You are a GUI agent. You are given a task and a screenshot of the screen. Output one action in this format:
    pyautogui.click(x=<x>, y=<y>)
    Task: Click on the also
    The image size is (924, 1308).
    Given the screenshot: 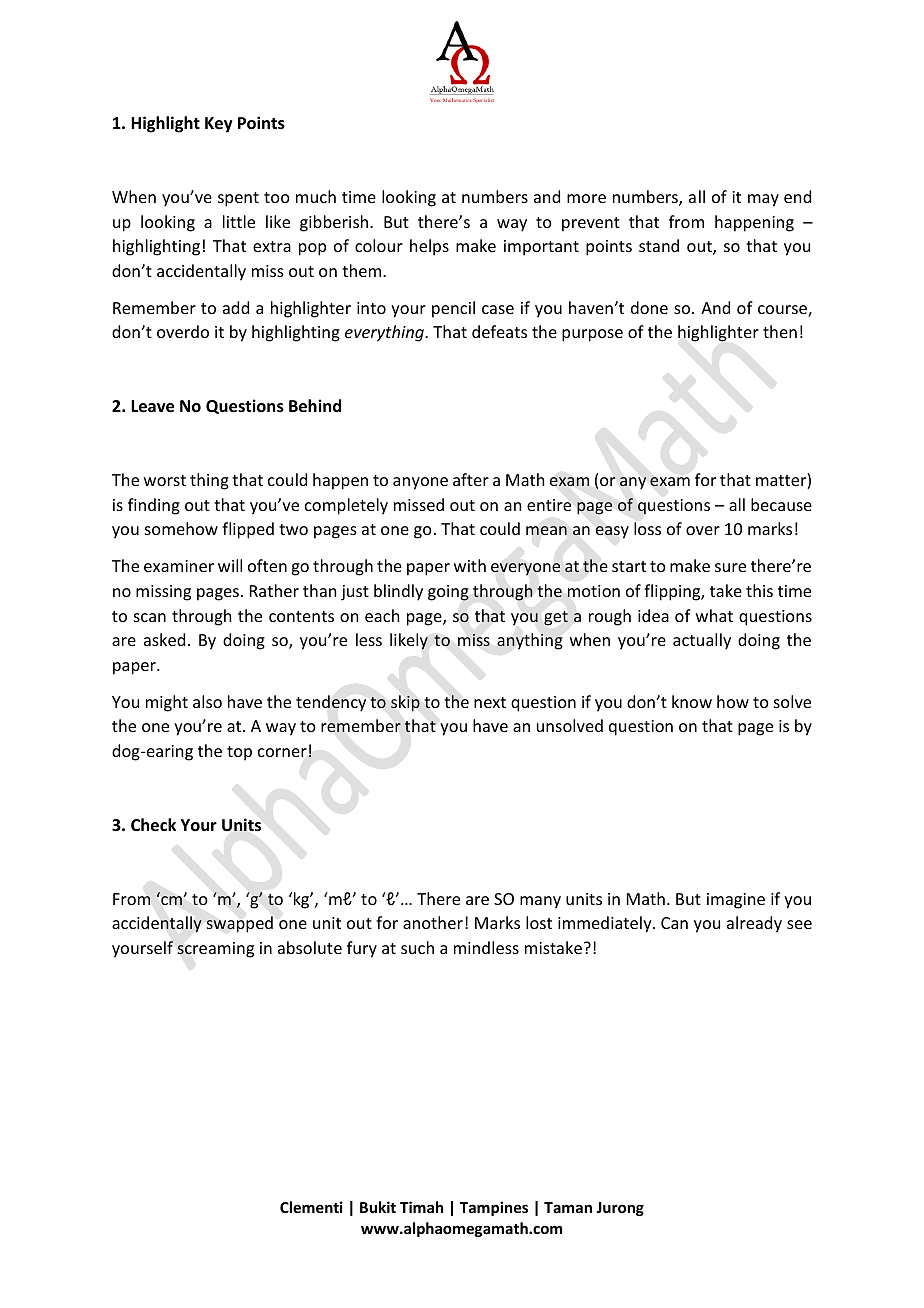 What is the action you would take?
    pyautogui.click(x=207, y=701)
